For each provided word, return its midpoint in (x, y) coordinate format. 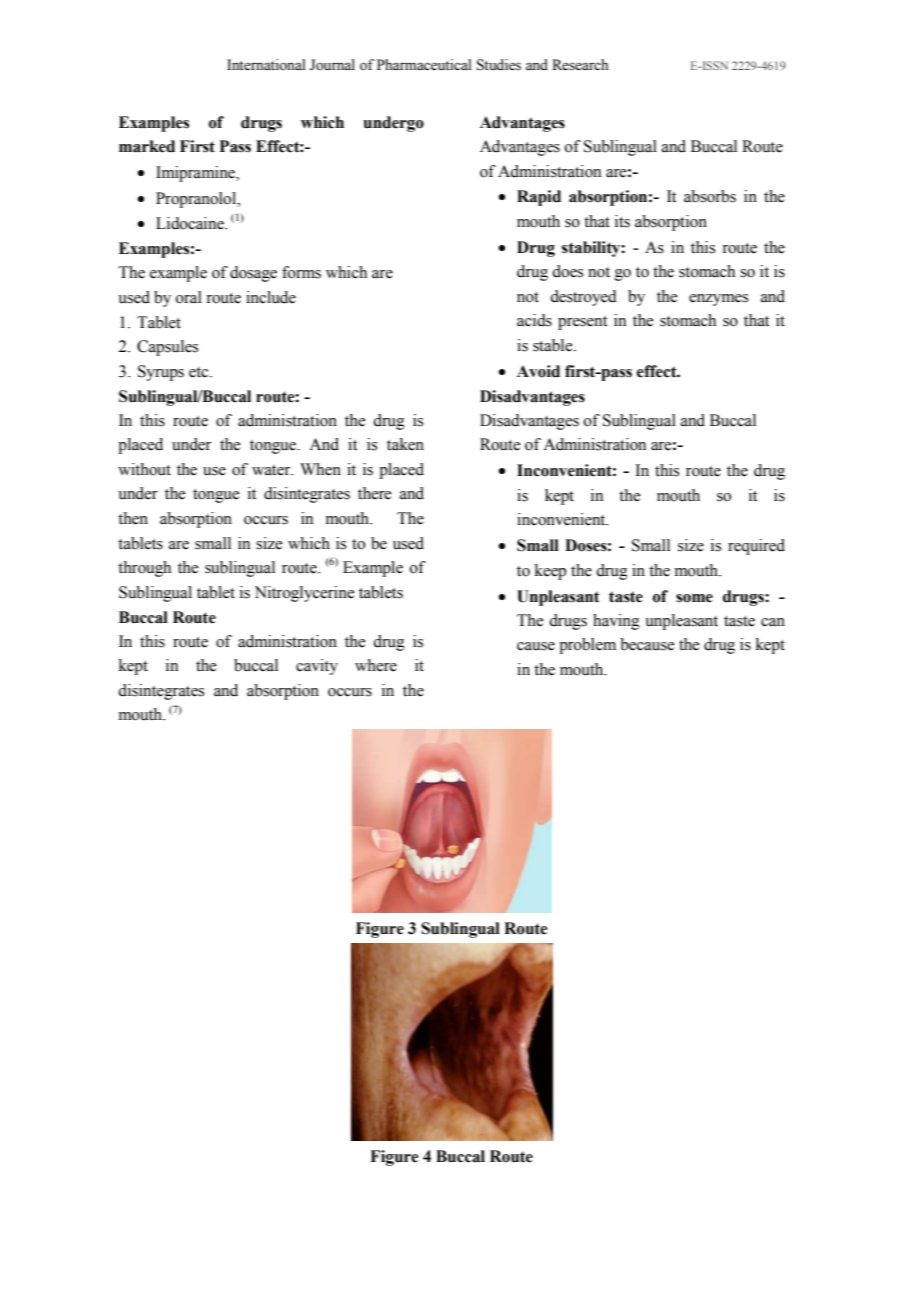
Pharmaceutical (424, 65)
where (376, 665)
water (272, 470)
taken (405, 444)
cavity (317, 667)
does (567, 271)
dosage (253, 274)
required (756, 547)
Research (580, 65)
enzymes (718, 300)
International (266, 65)
